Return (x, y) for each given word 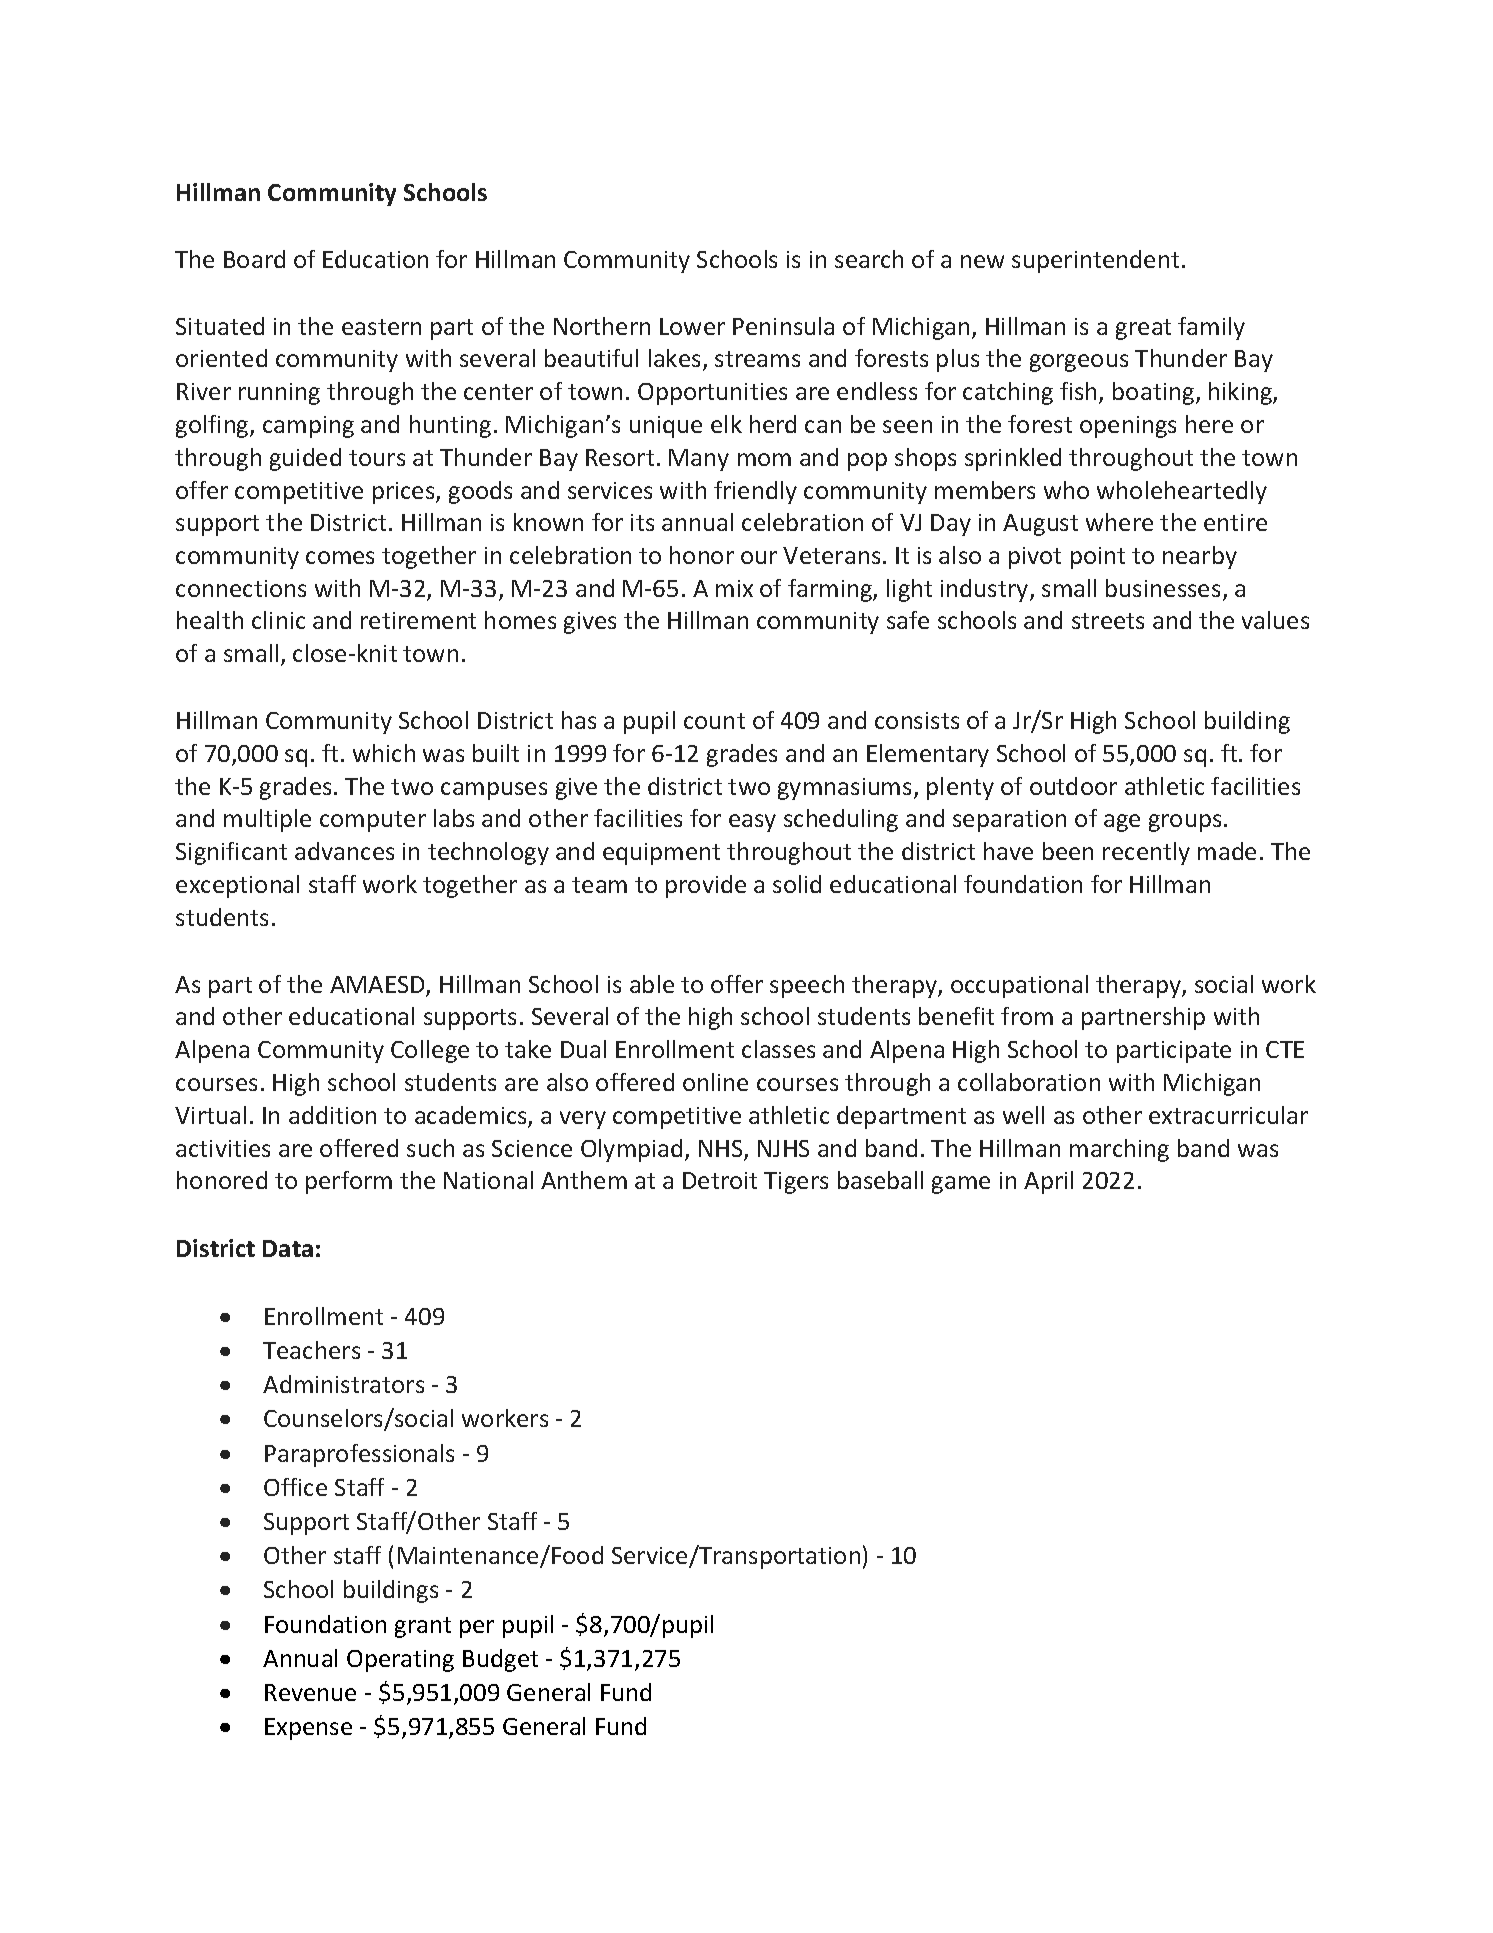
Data (288, 1248)
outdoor (1073, 786)
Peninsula (783, 326)
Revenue (310, 1692)
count (714, 721)
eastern (381, 327)
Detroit (720, 1180)
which (384, 753)
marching (1119, 1150)
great (1143, 329)
